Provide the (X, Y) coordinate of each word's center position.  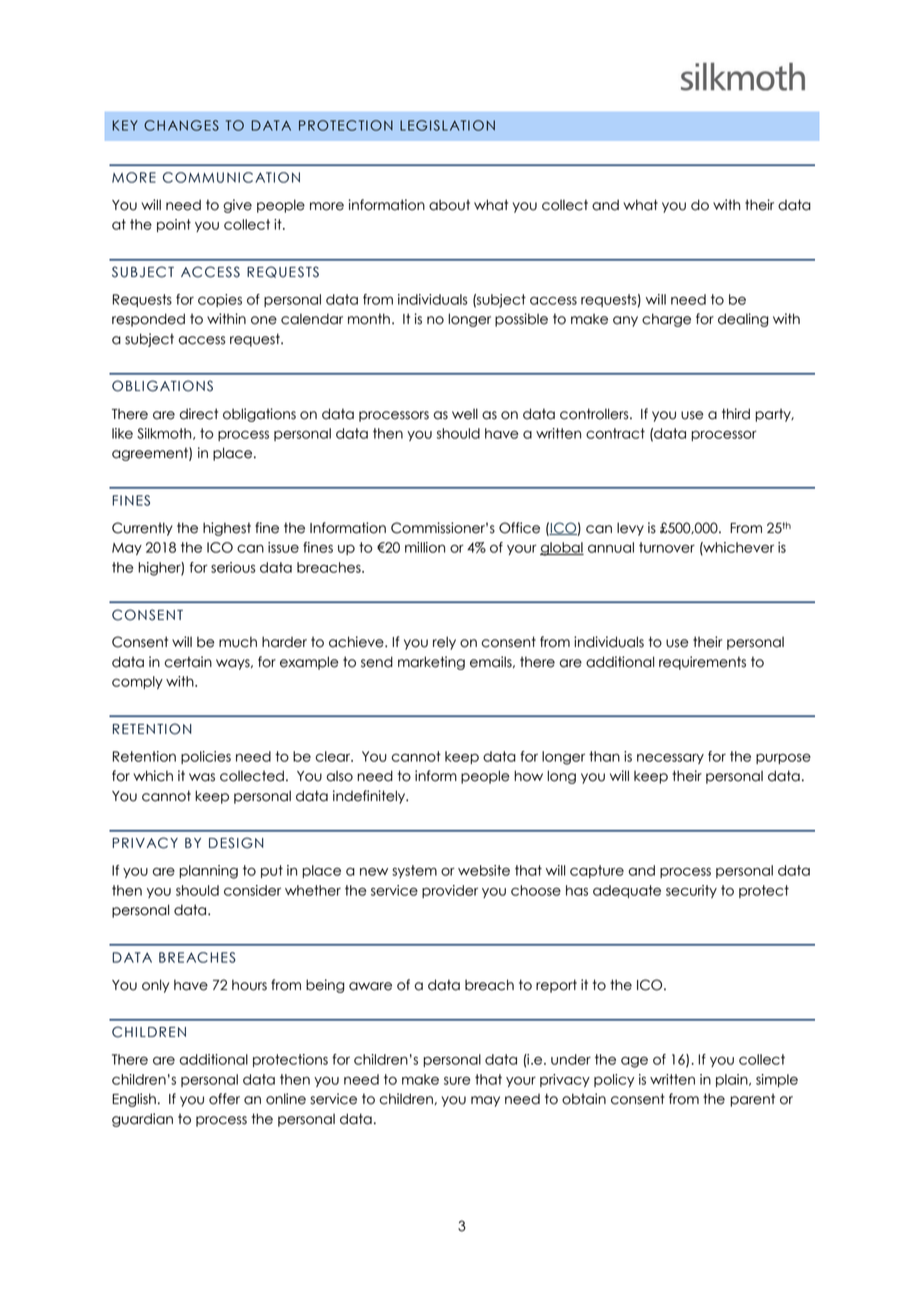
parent (752, 1100)
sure (457, 1080)
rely (444, 643)
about (449, 205)
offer (224, 1099)
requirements (702, 663)
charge (666, 320)
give (237, 206)
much (238, 642)
